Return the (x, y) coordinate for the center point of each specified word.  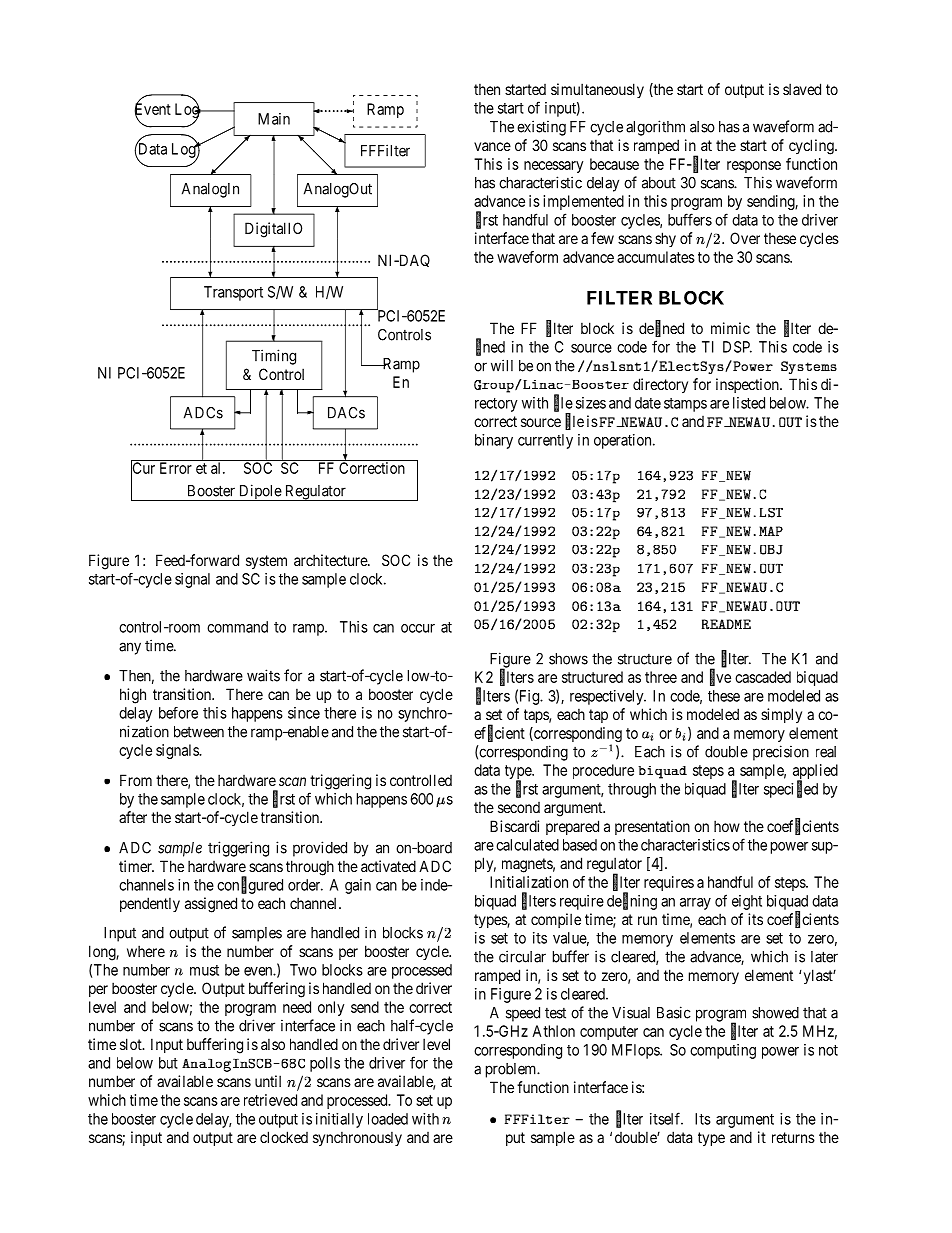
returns (793, 1137)
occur (418, 628)
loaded (388, 1119)
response (754, 167)
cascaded (763, 677)
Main (274, 119)
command (237, 627)
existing (541, 128)
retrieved (270, 1100)
